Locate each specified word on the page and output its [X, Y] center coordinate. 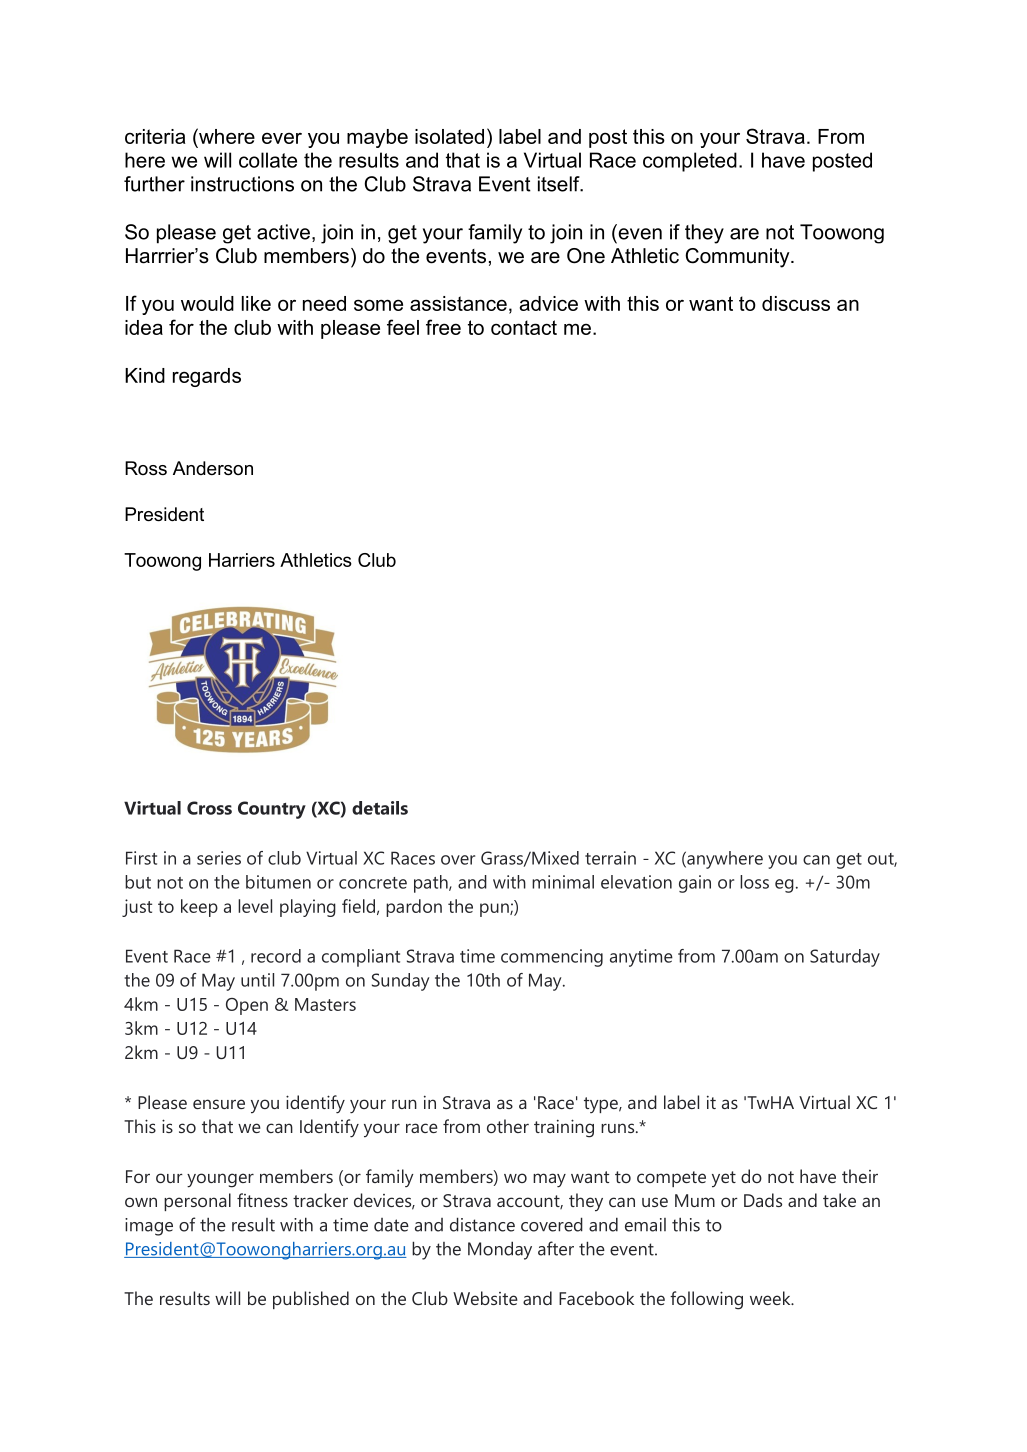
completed [690, 162]
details [380, 808]
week [771, 1298]
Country [272, 810]
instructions [242, 184]
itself [560, 184]
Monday [500, 1250]
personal [197, 1202]
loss [754, 882]
